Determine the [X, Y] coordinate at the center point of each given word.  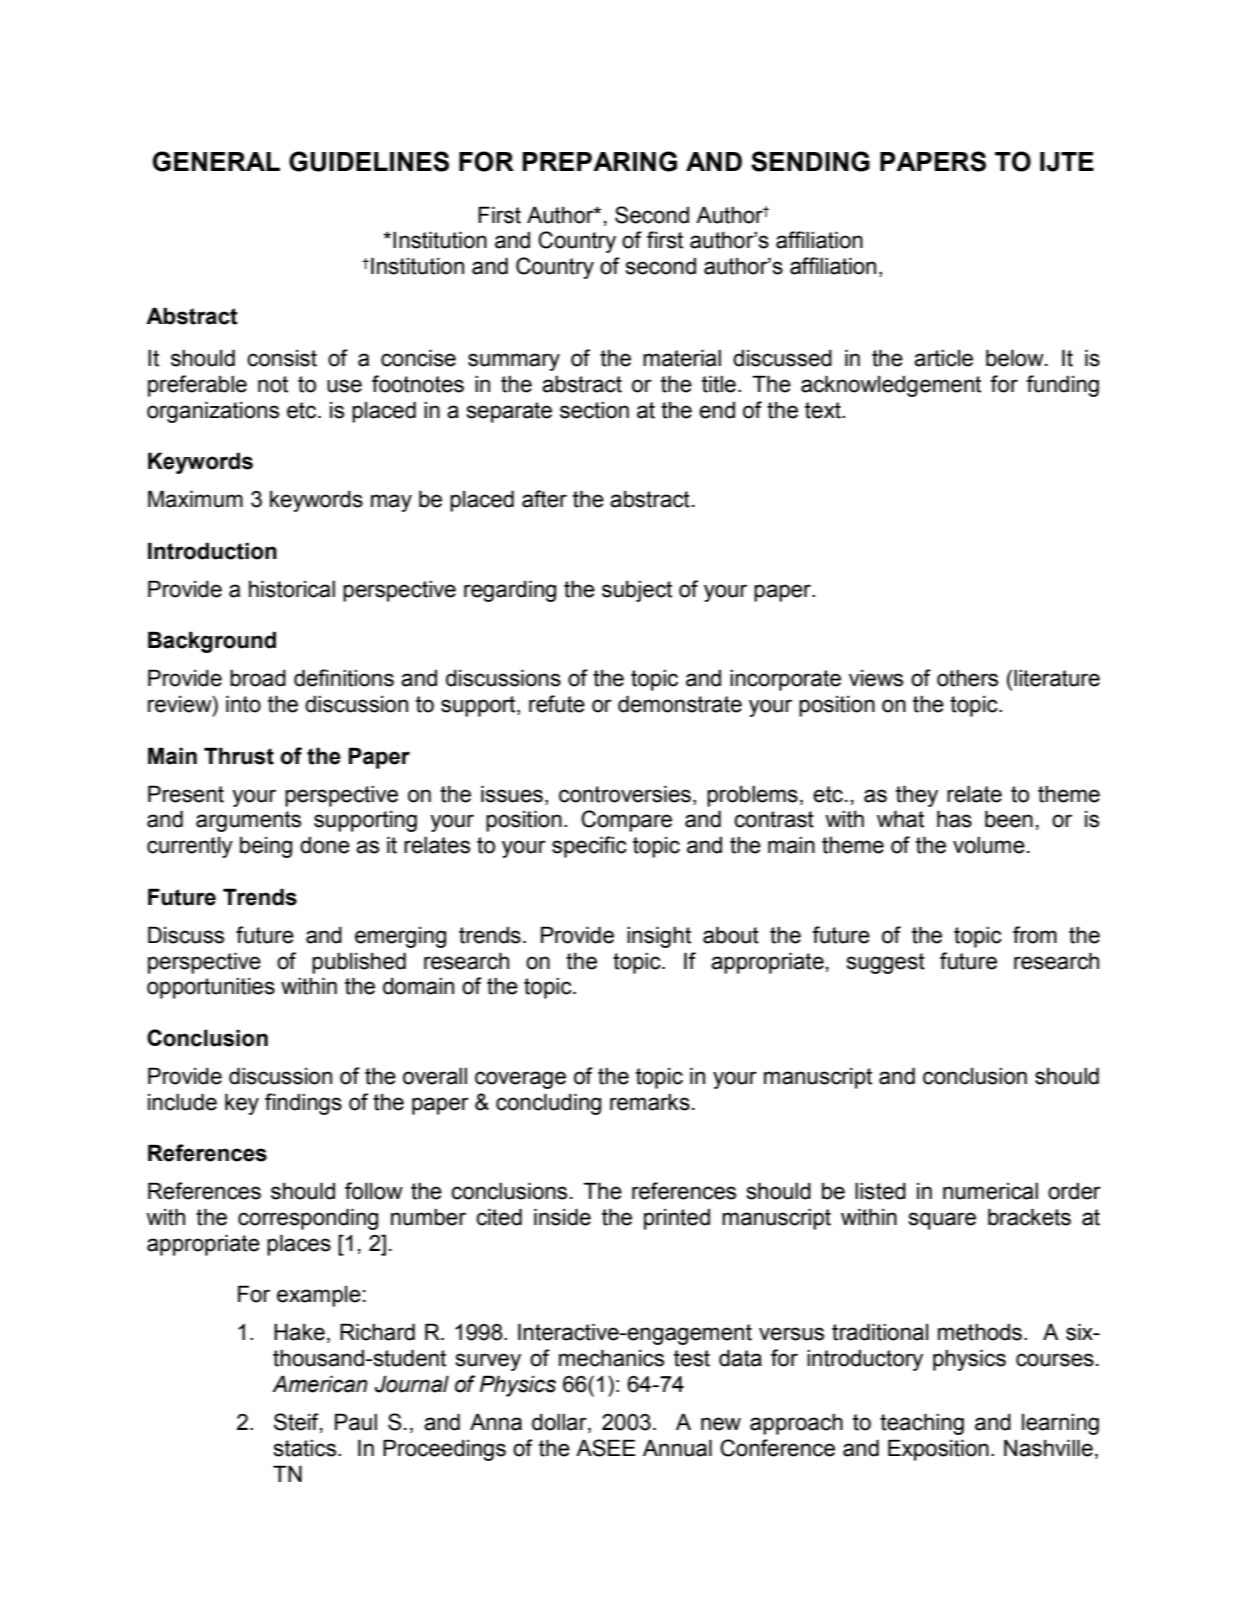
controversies [625, 794]
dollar [560, 1423]
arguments [248, 821]
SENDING [810, 161]
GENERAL [216, 161]
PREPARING [599, 161]
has [954, 819]
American [320, 1384]
